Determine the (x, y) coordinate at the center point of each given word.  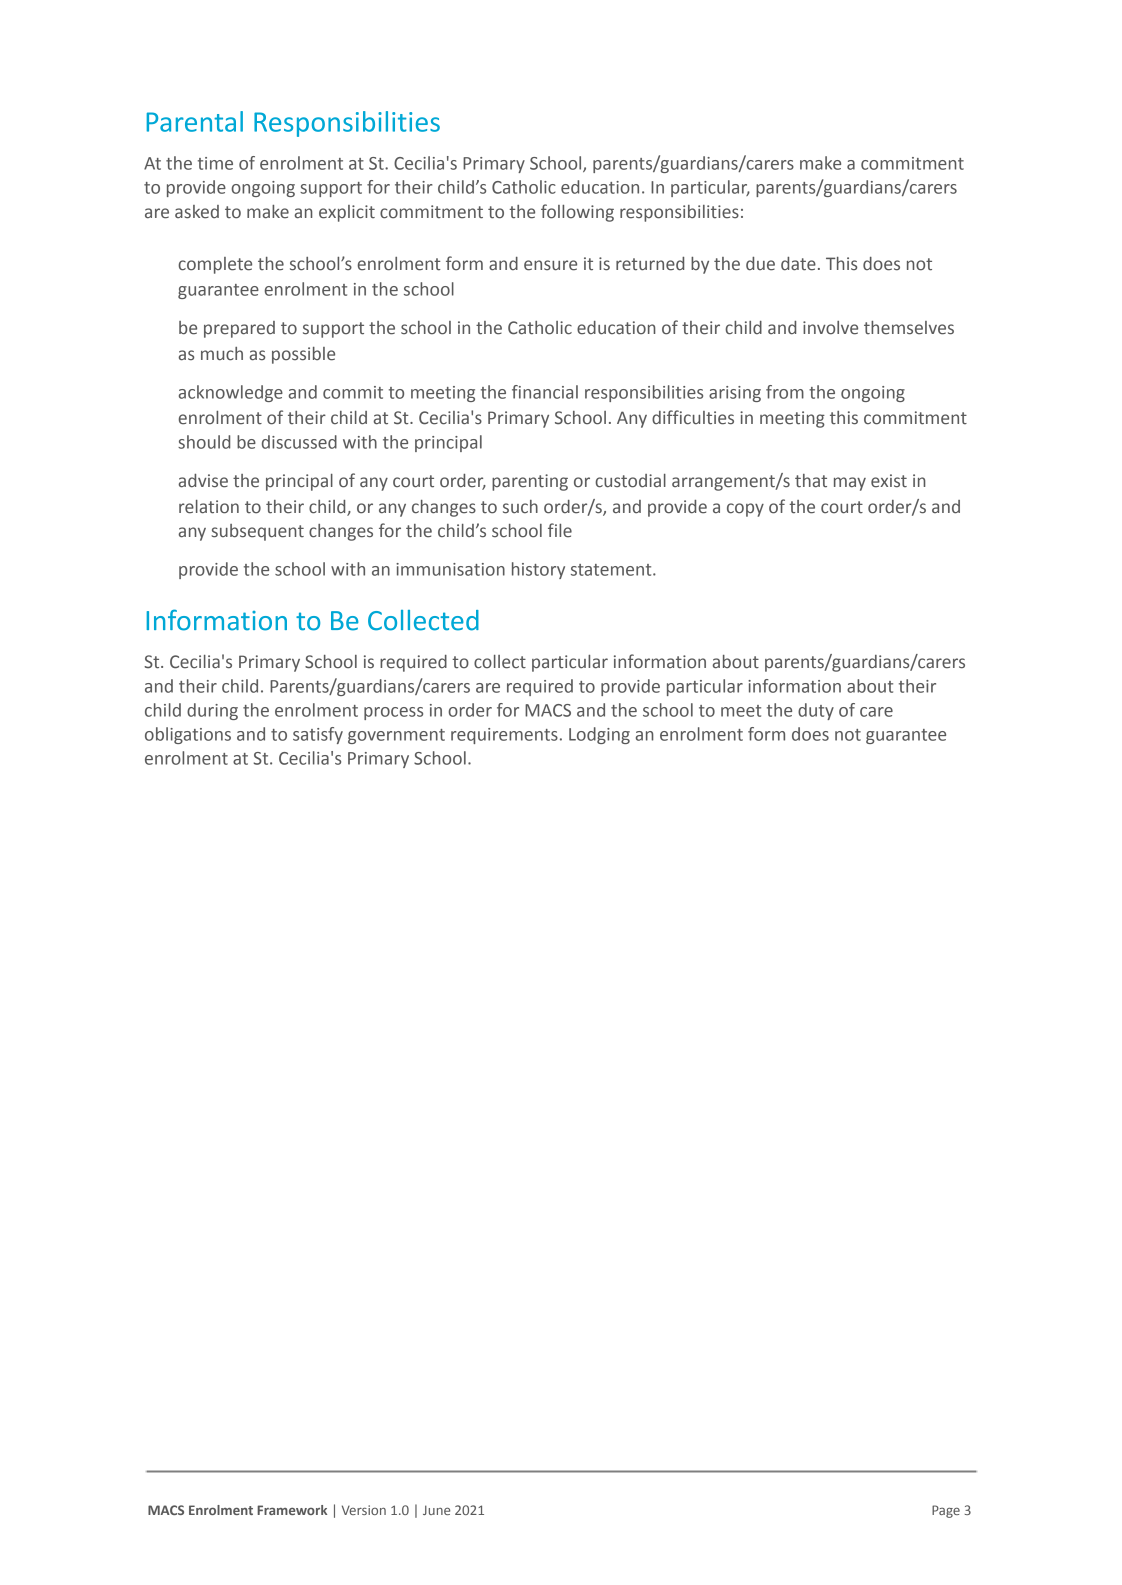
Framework (292, 1510)
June (436, 1510)
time (215, 163)
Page (946, 1511)
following (577, 213)
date (798, 264)
